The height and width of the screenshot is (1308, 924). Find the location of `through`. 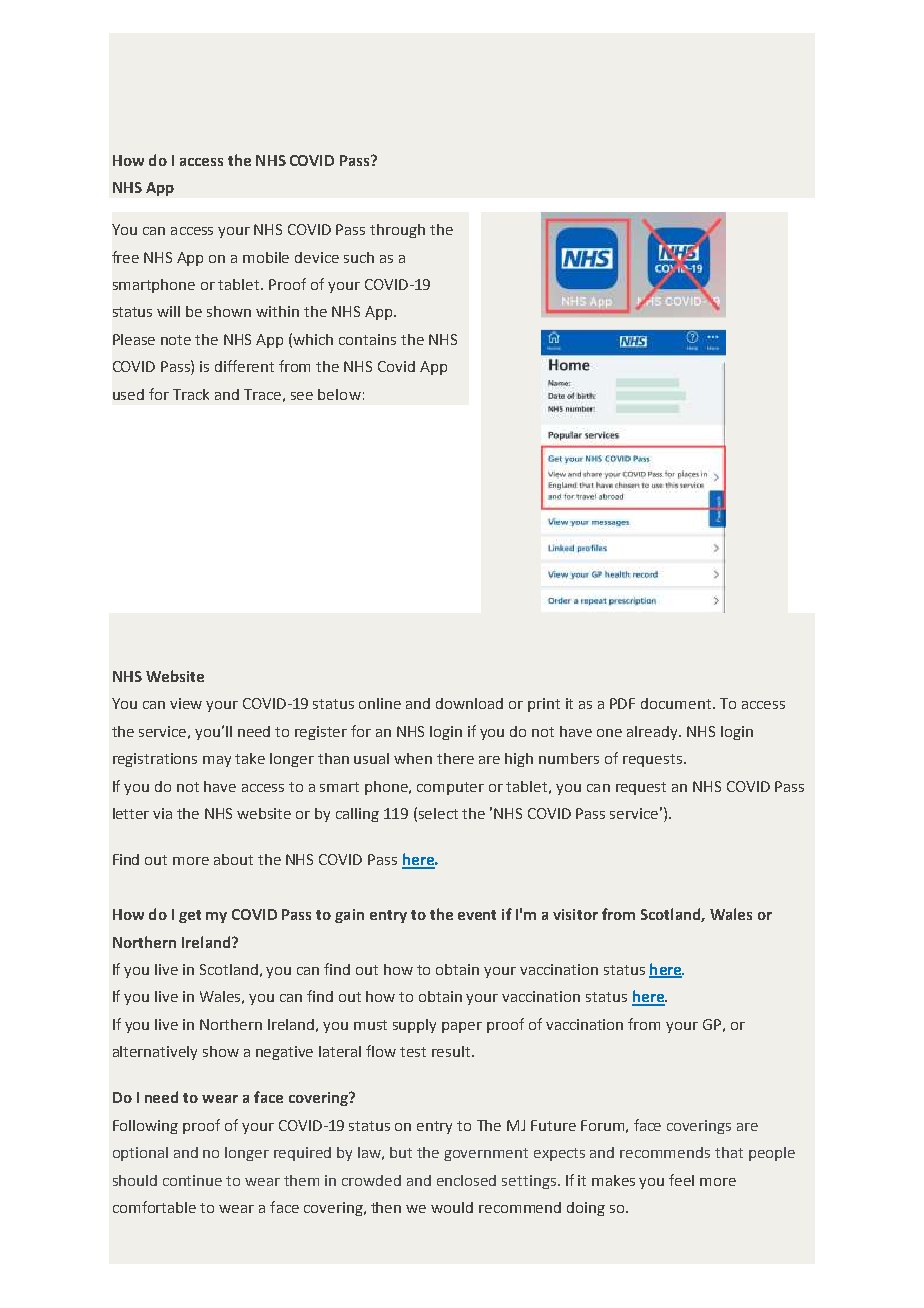

through is located at coordinates (397, 231).
